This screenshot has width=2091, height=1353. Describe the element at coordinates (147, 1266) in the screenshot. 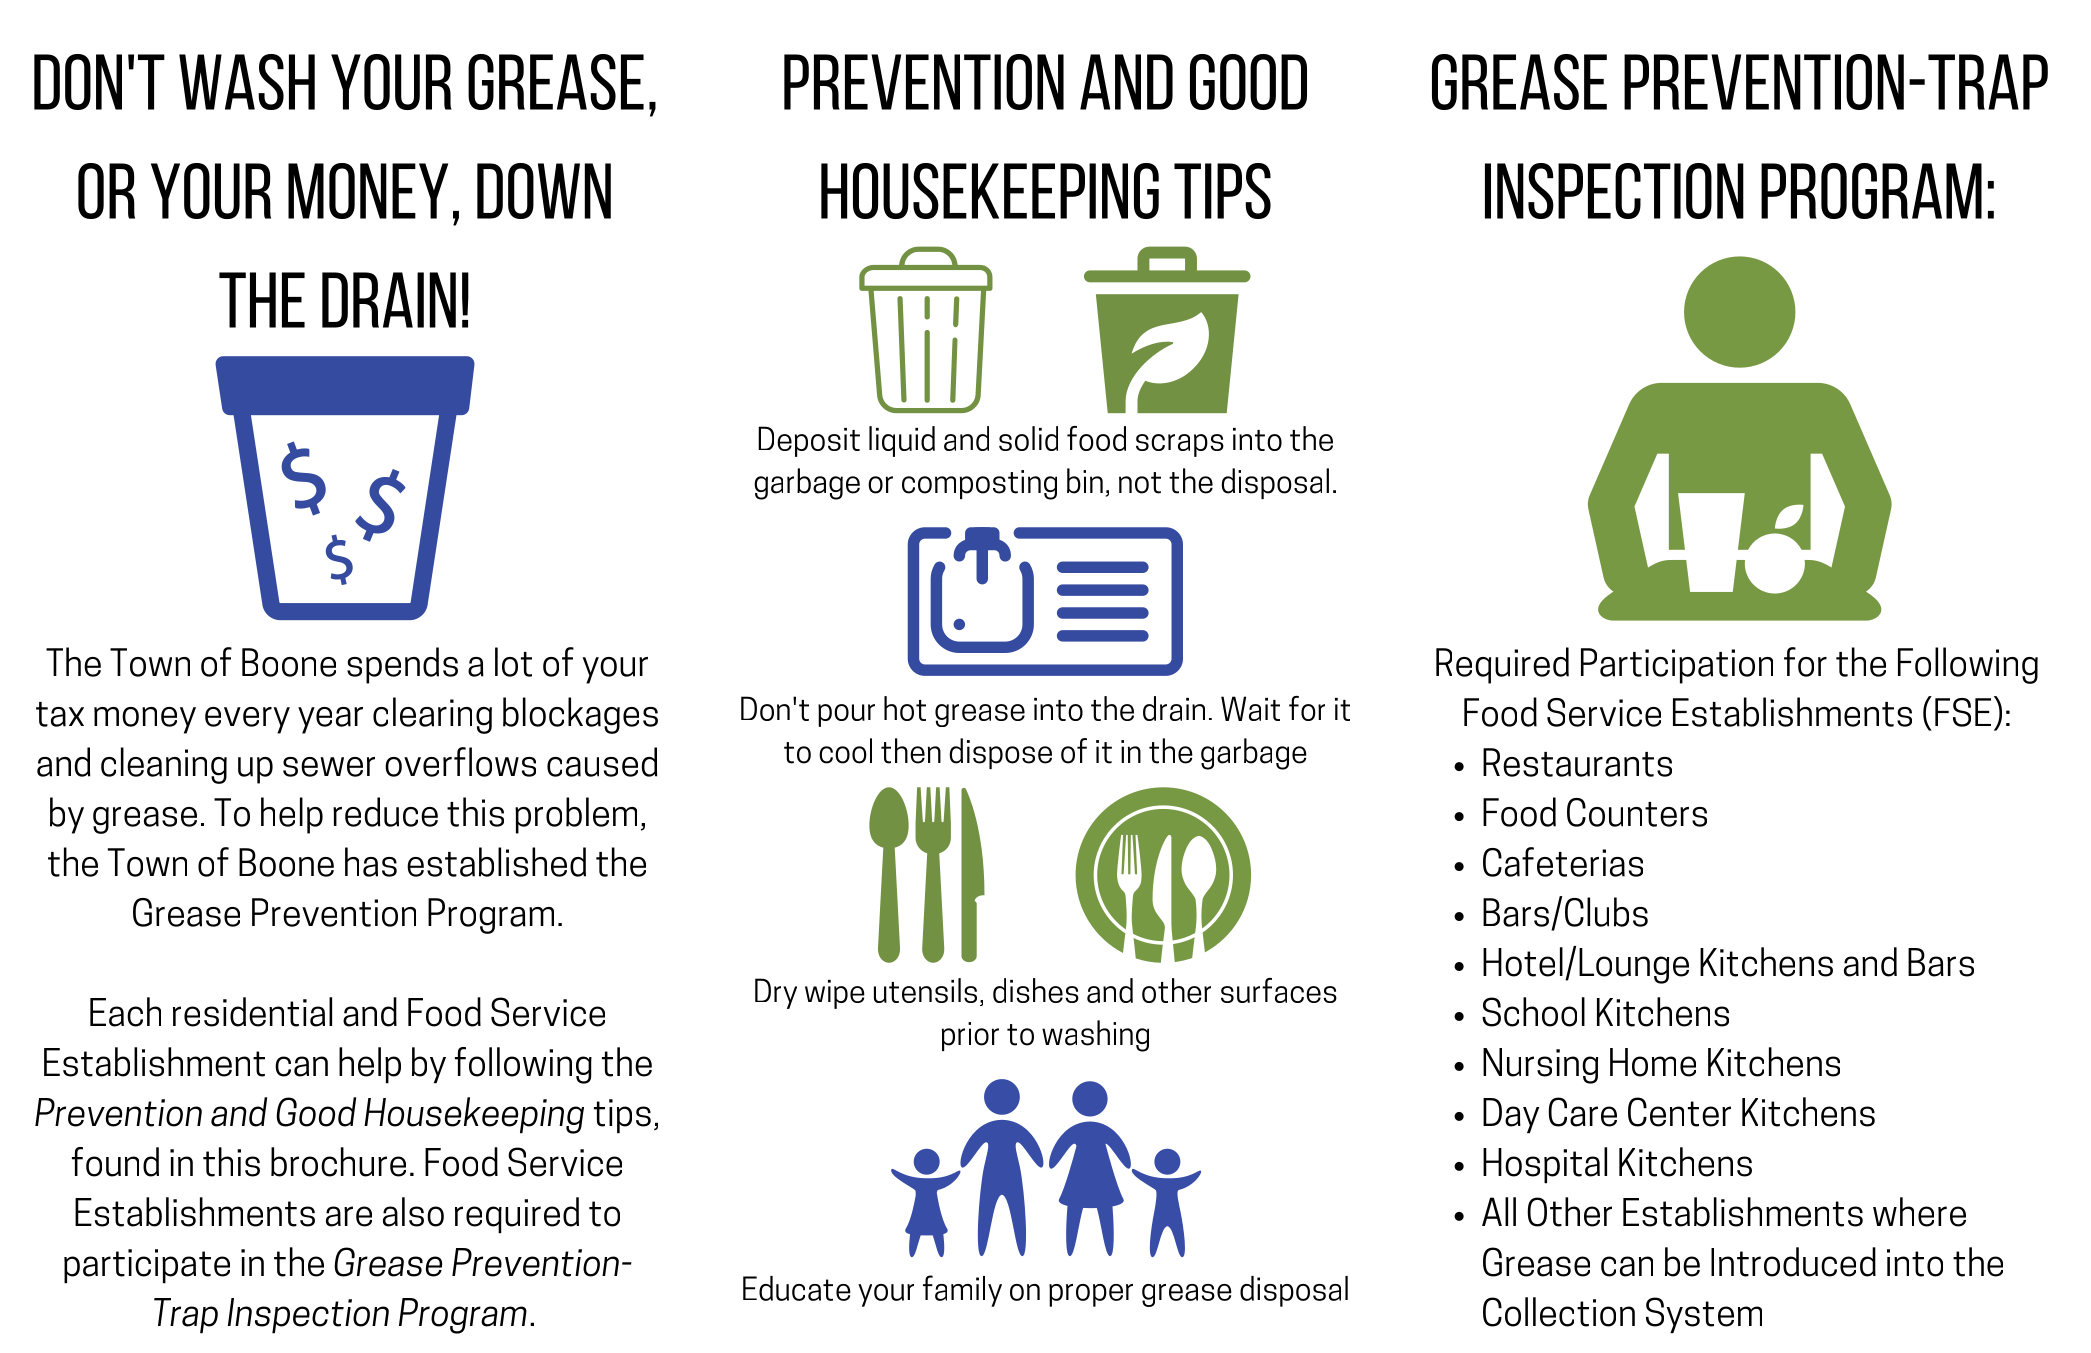

I see `participate` at that location.
